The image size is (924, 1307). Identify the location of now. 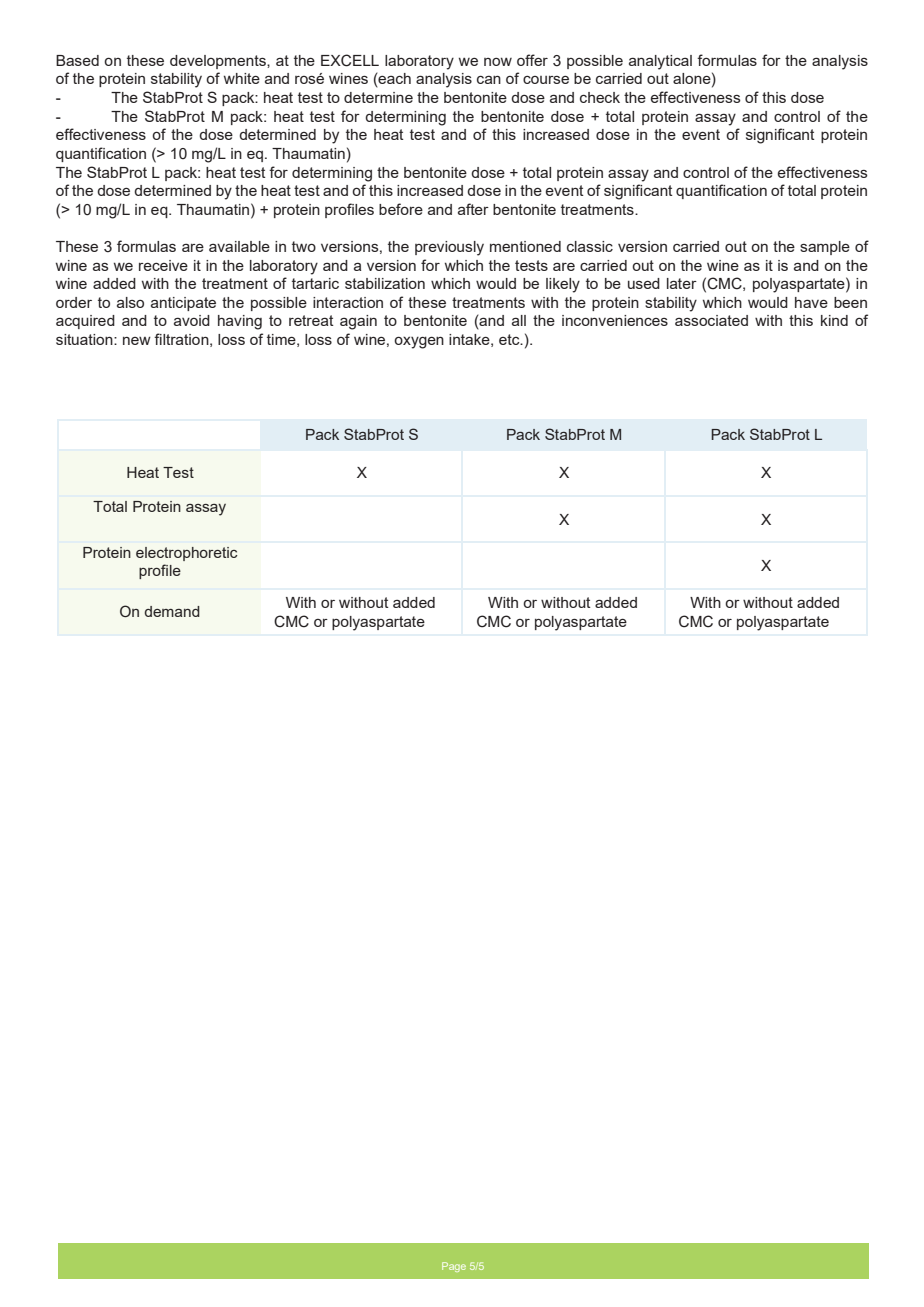
(498, 61).
